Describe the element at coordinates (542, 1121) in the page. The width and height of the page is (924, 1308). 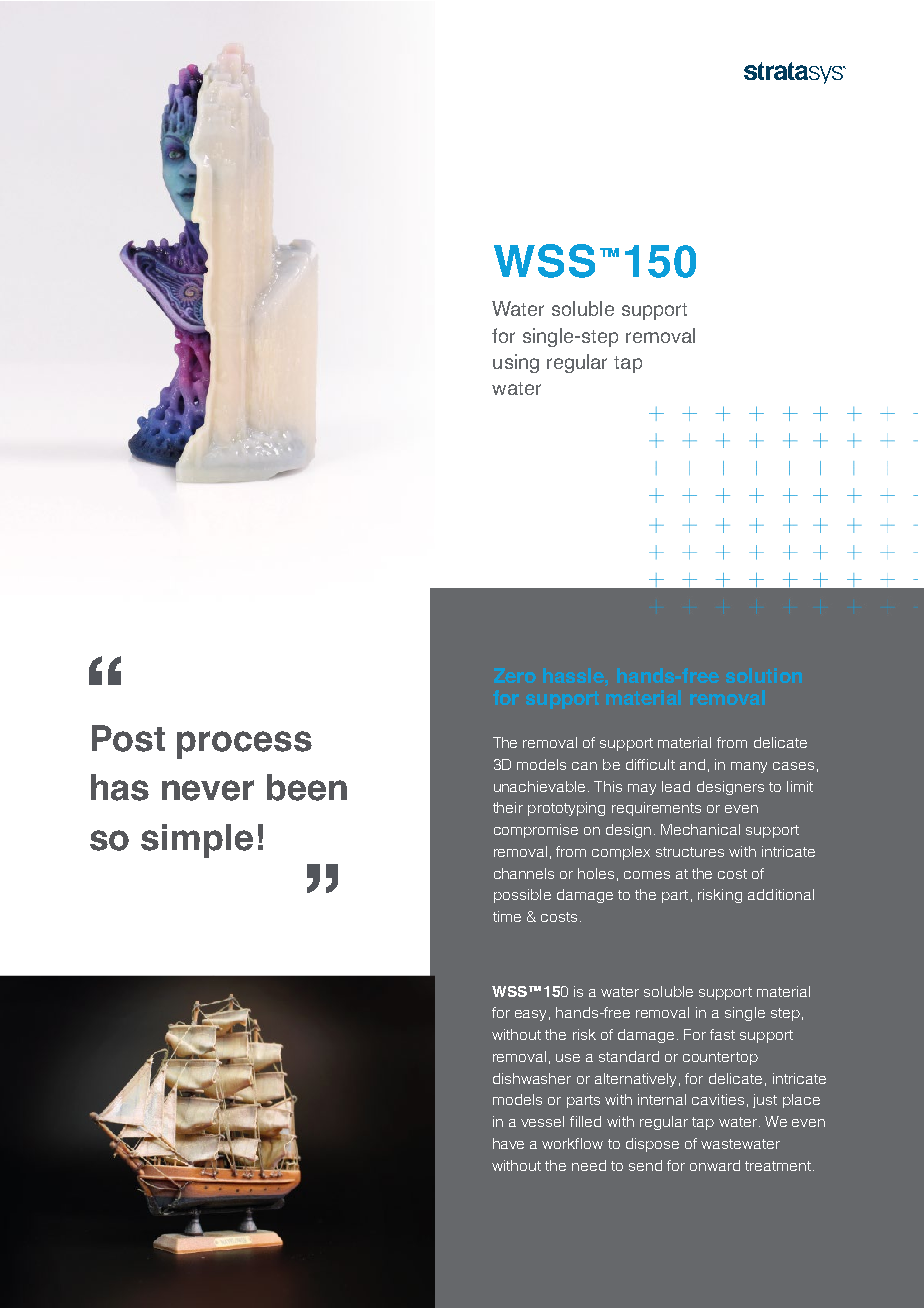
I see `vessel` at that location.
